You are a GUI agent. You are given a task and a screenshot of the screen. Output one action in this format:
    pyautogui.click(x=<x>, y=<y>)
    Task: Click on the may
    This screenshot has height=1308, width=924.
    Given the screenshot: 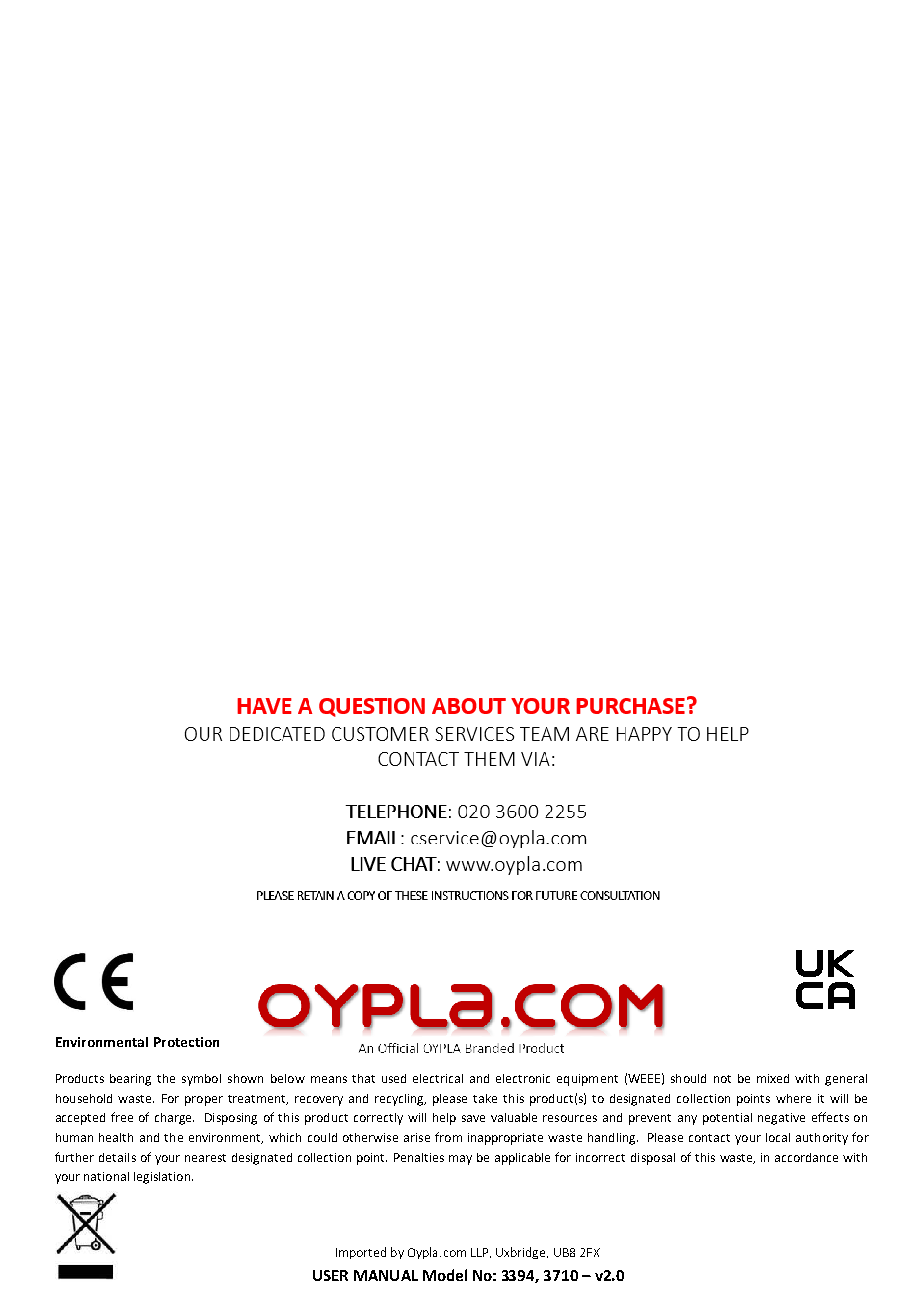 What is the action you would take?
    pyautogui.click(x=460, y=1160)
